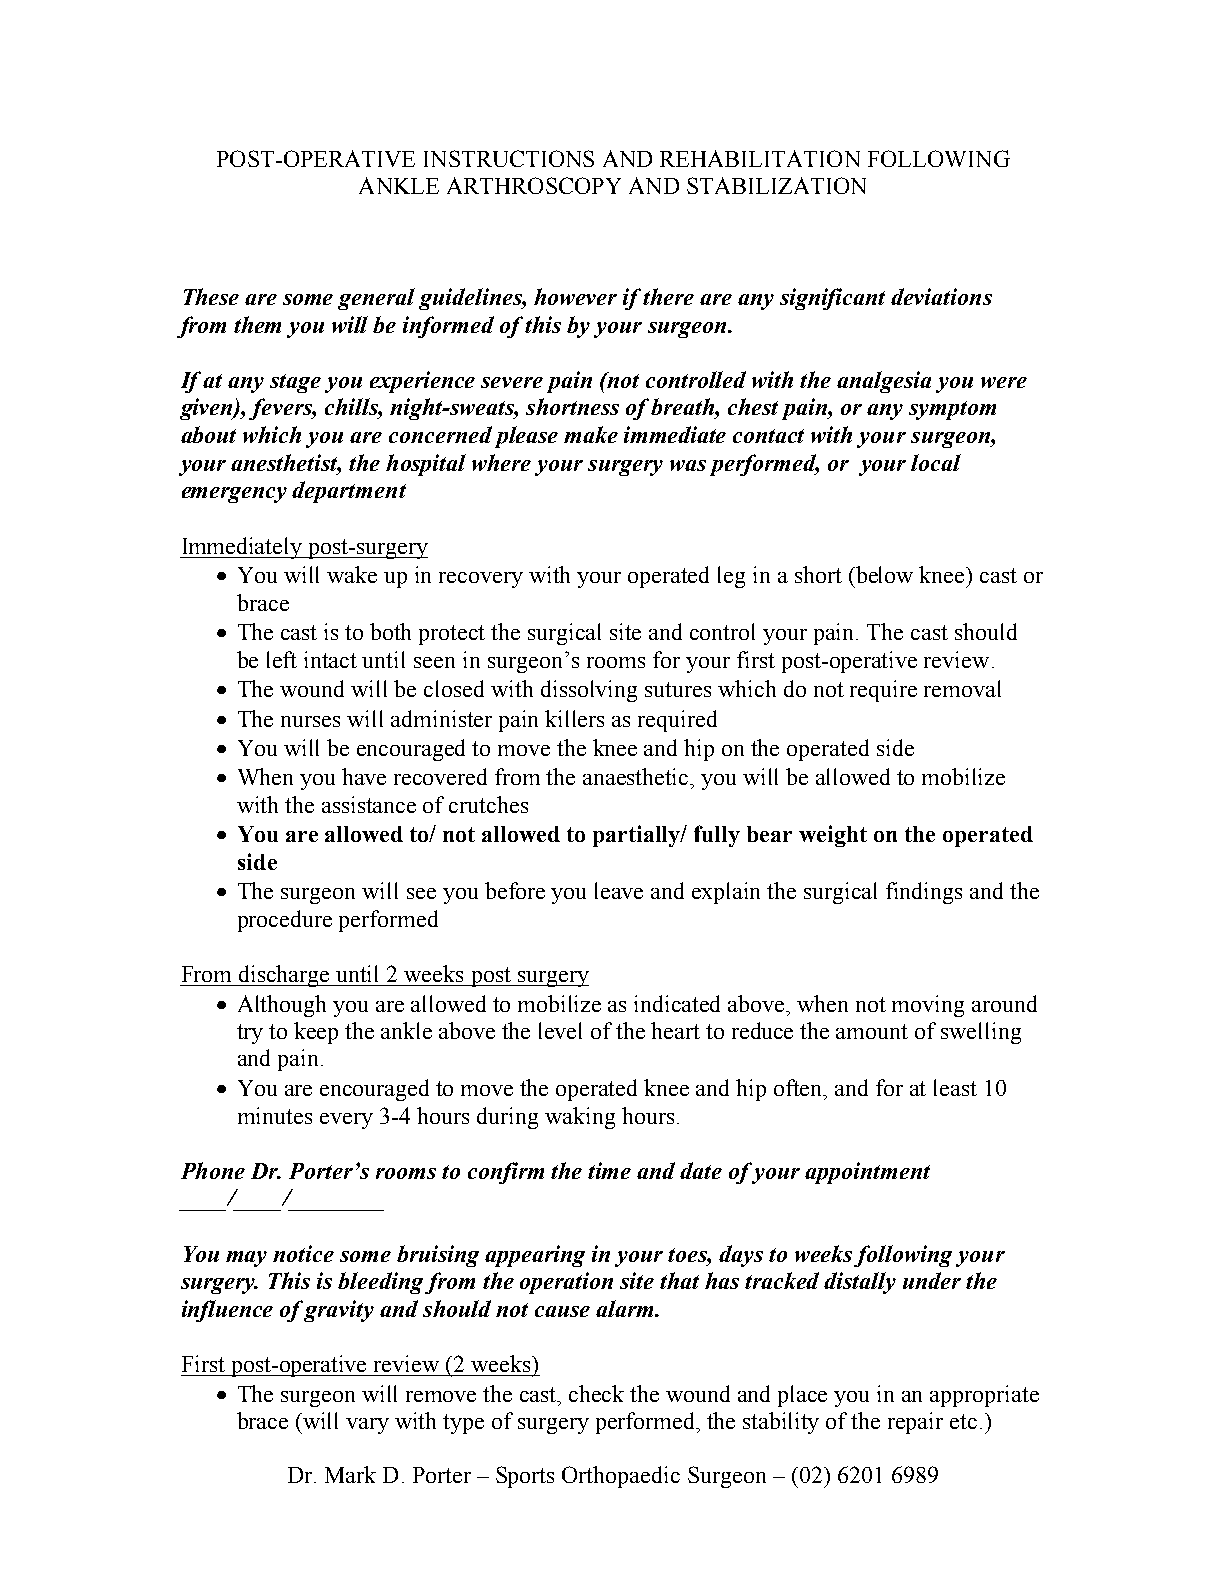  What do you see at coordinates (350, 1474) in the document?
I see `Mark` at bounding box center [350, 1474].
